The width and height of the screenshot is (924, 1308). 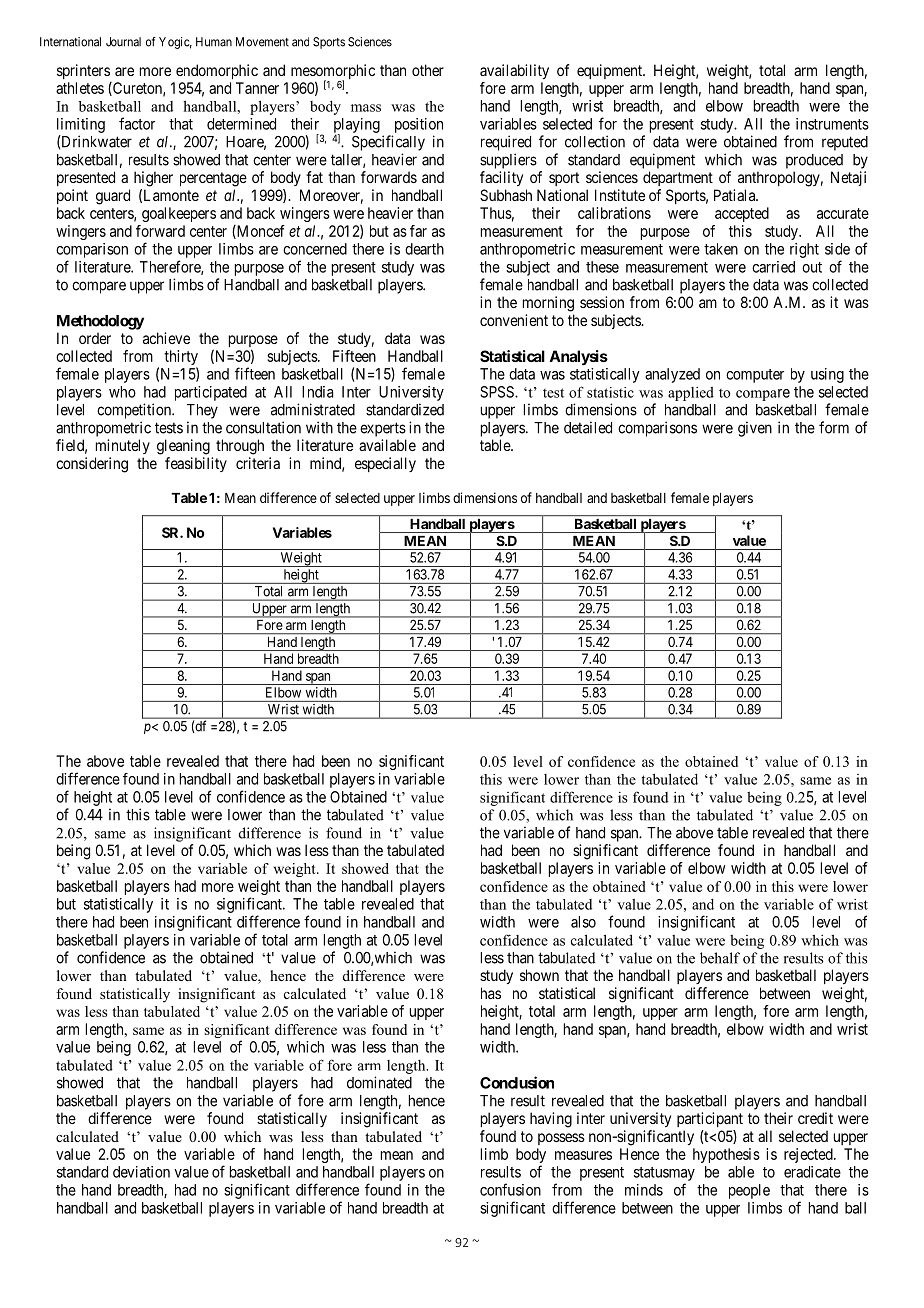 I want to click on other, so click(x=428, y=70).
